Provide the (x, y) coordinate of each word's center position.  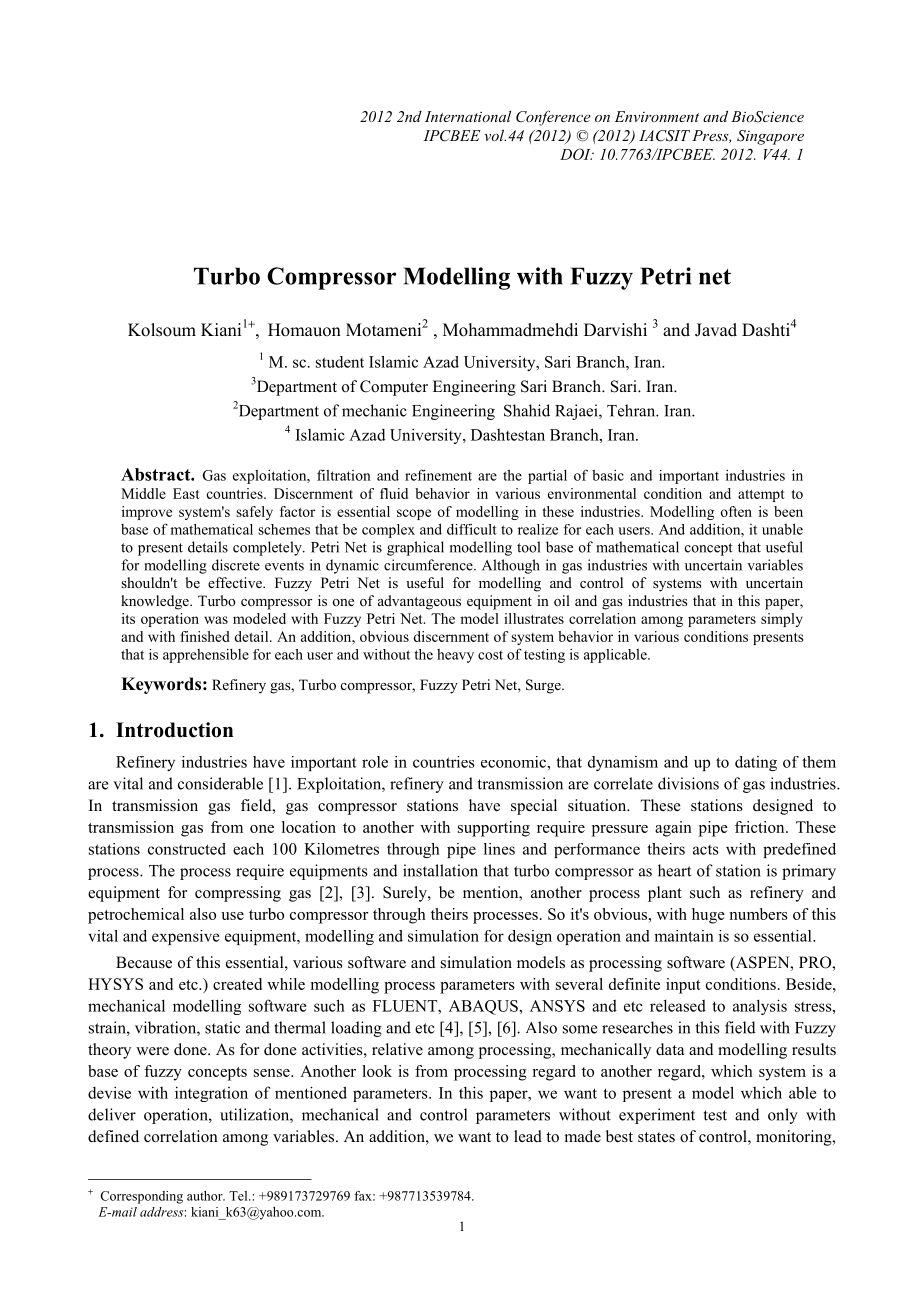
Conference (553, 118)
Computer (394, 388)
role (375, 762)
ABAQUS (484, 1007)
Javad (716, 330)
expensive (186, 937)
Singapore (770, 137)
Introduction (174, 730)
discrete (236, 565)
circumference (429, 565)
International (468, 116)
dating (756, 763)
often (736, 511)
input (683, 986)
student (340, 362)
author (206, 1196)
